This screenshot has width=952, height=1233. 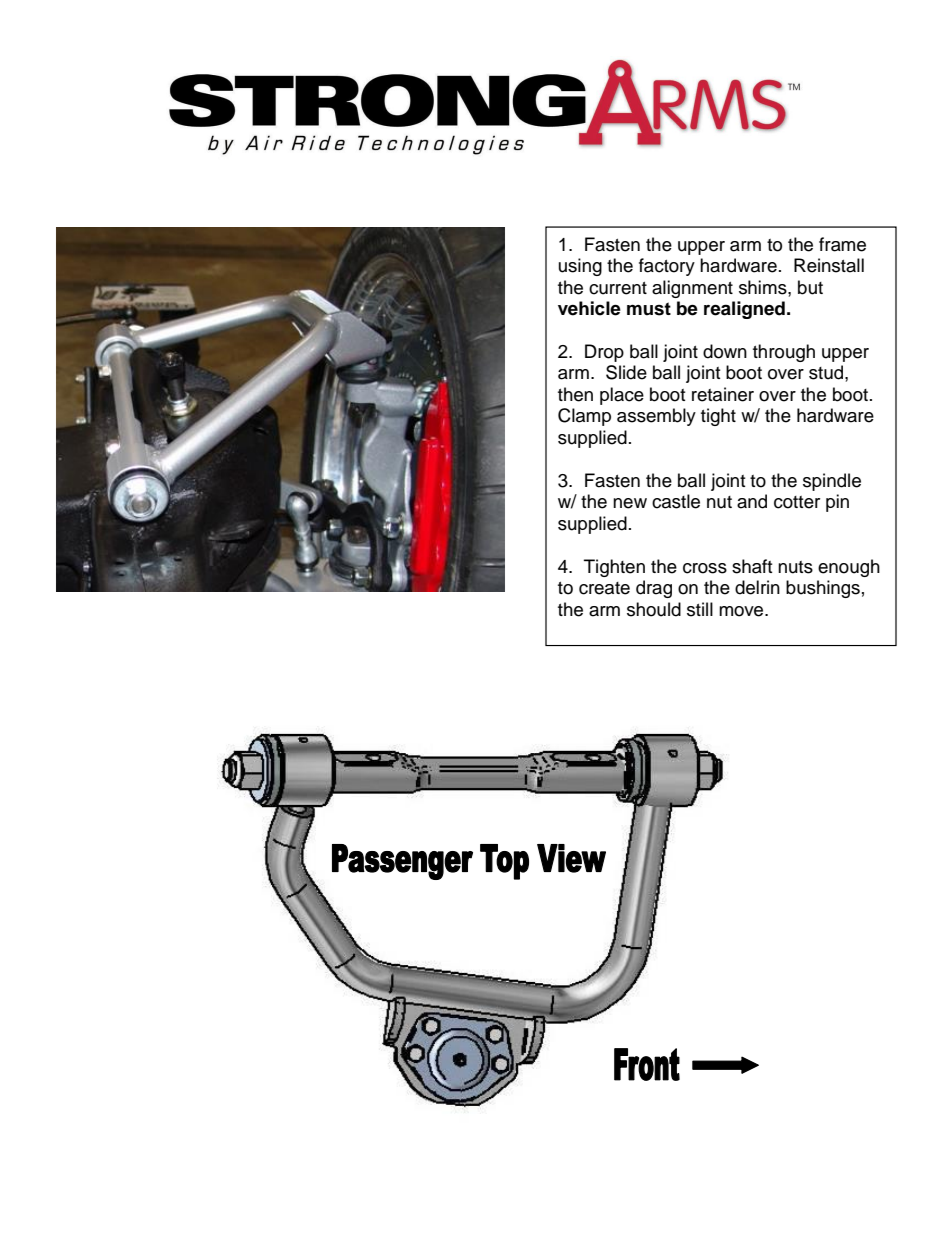 What do you see at coordinates (723, 394) in the screenshot?
I see `retainer` at bounding box center [723, 394].
